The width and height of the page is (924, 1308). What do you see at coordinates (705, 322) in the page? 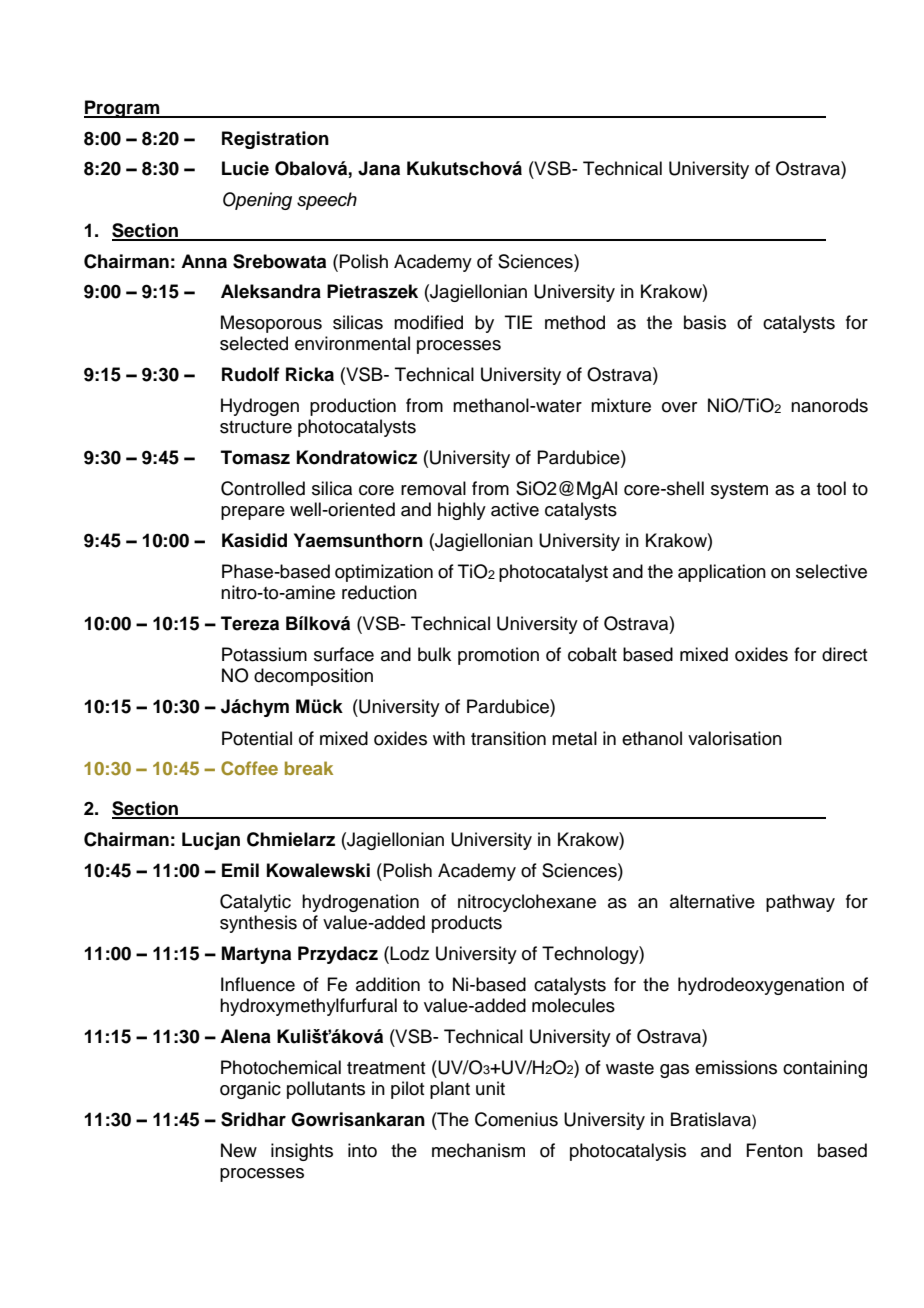
I see `basis` at bounding box center [705, 322].
